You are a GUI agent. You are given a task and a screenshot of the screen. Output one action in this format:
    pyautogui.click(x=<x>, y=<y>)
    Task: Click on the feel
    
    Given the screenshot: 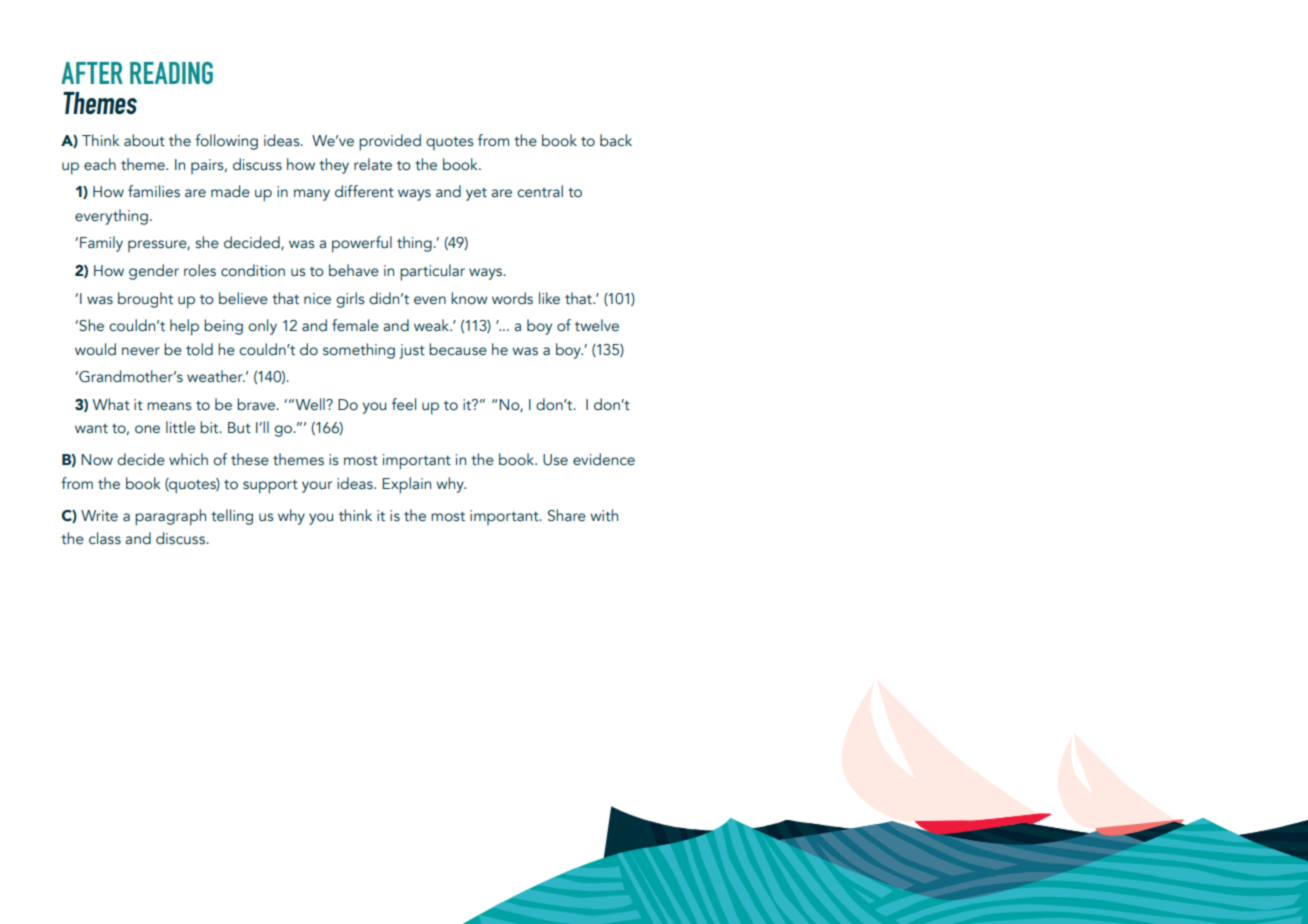 What is the action you would take?
    pyautogui.click(x=404, y=404)
